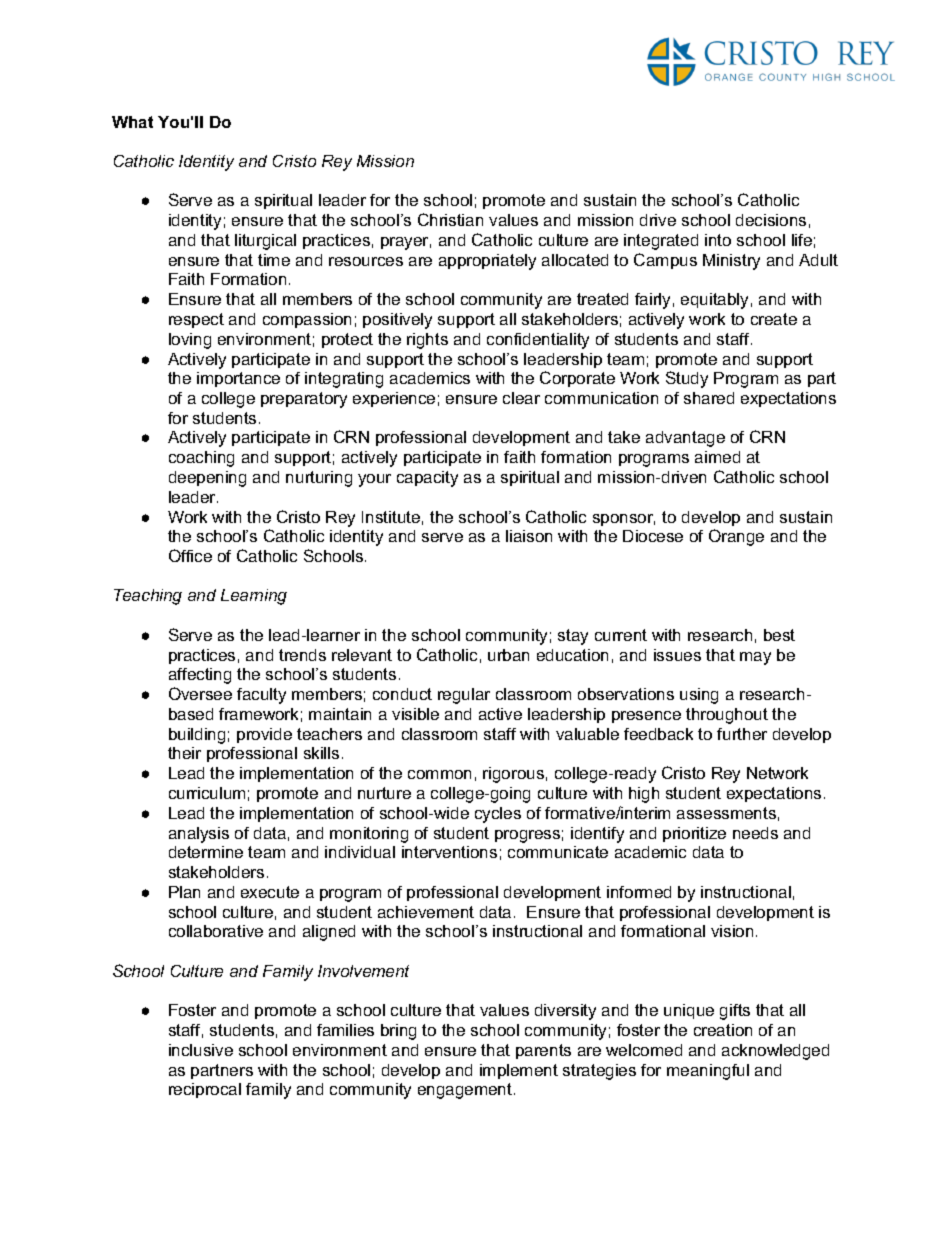 This page has height=1233, width=952. What do you see at coordinates (508, 655) in the page?
I see `urban` at bounding box center [508, 655].
